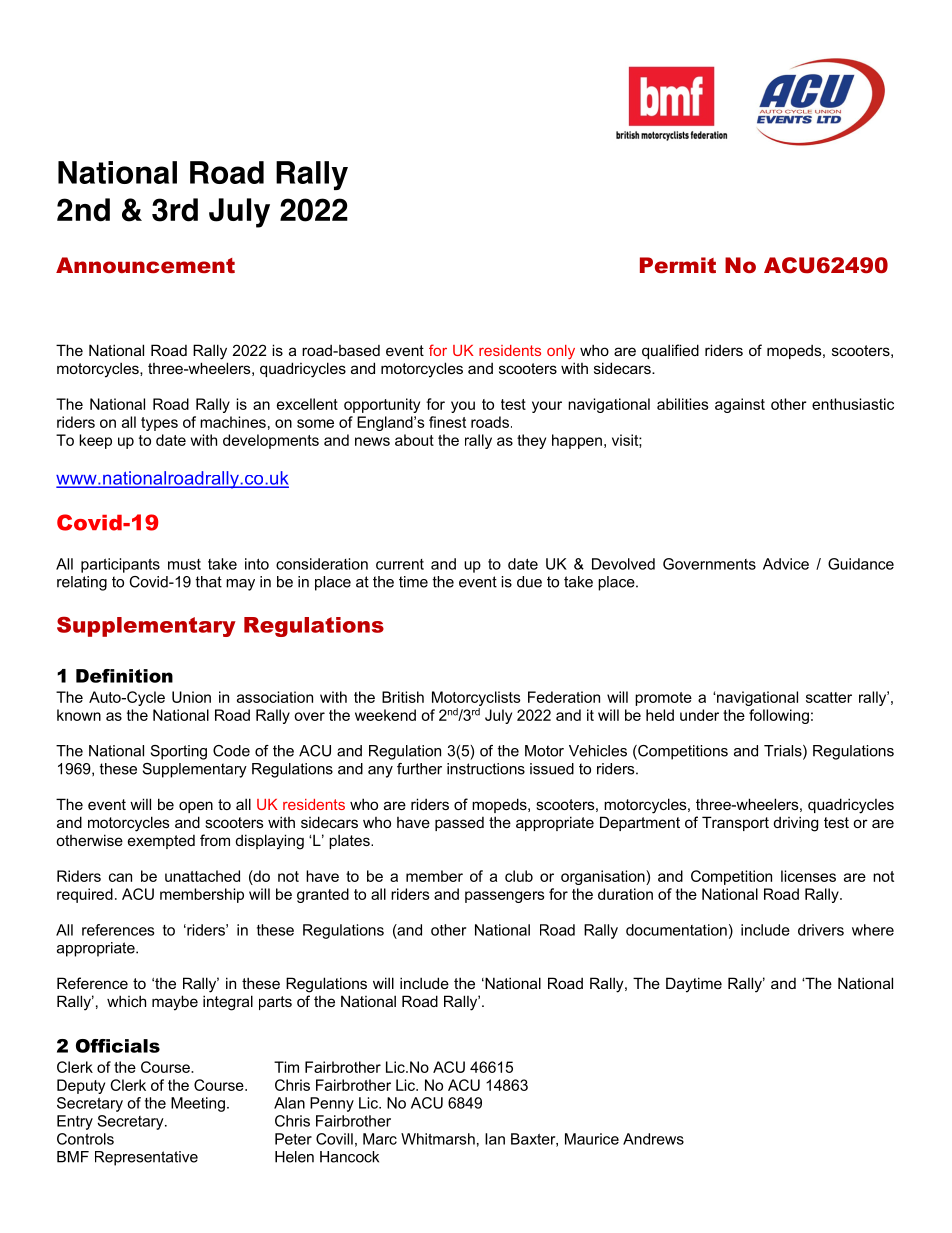 Image resolution: width=952 pixels, height=1233 pixels. I want to click on against, so click(740, 405).
